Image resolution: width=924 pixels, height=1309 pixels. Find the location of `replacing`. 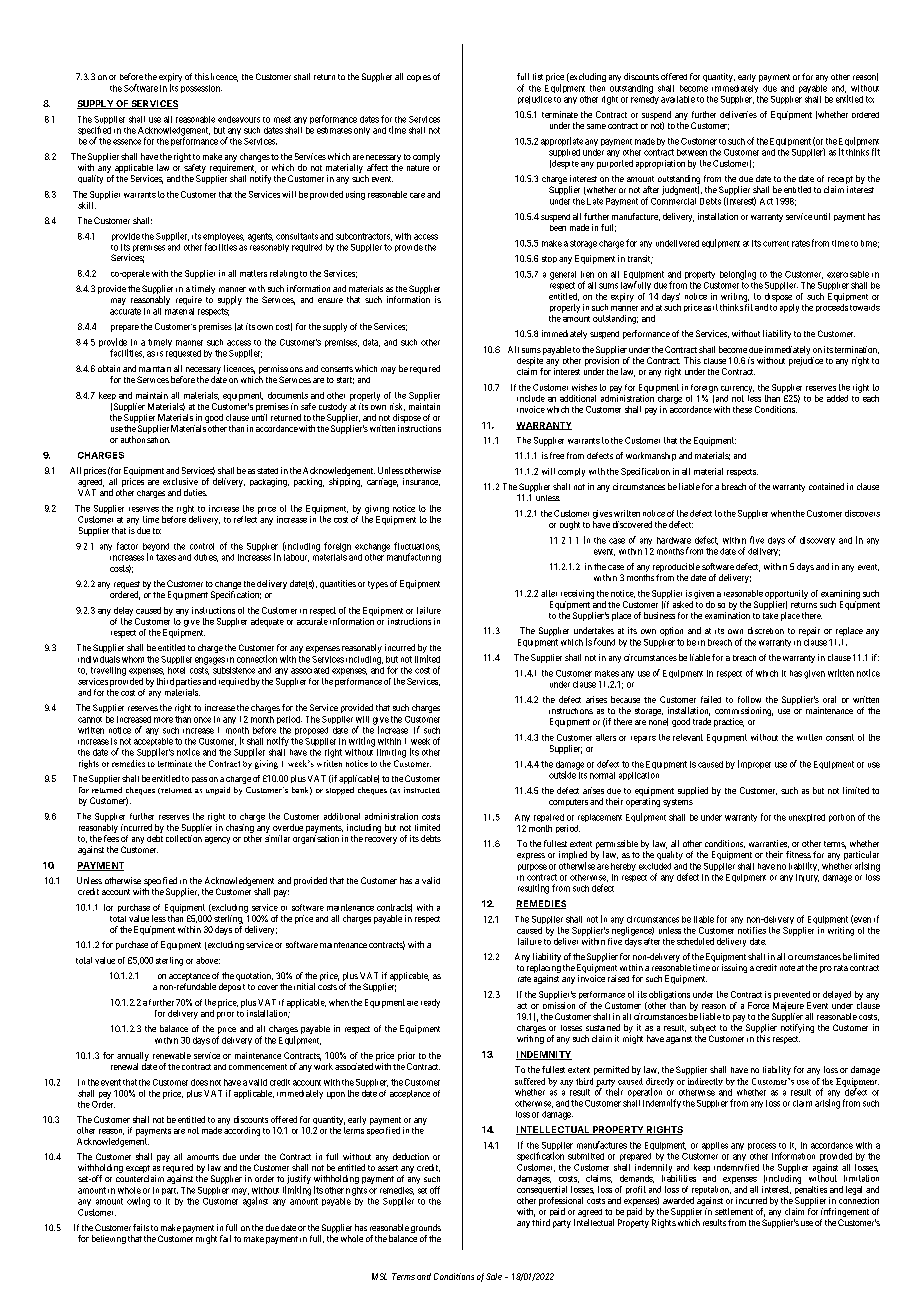

replacing is located at coordinates (544, 970).
